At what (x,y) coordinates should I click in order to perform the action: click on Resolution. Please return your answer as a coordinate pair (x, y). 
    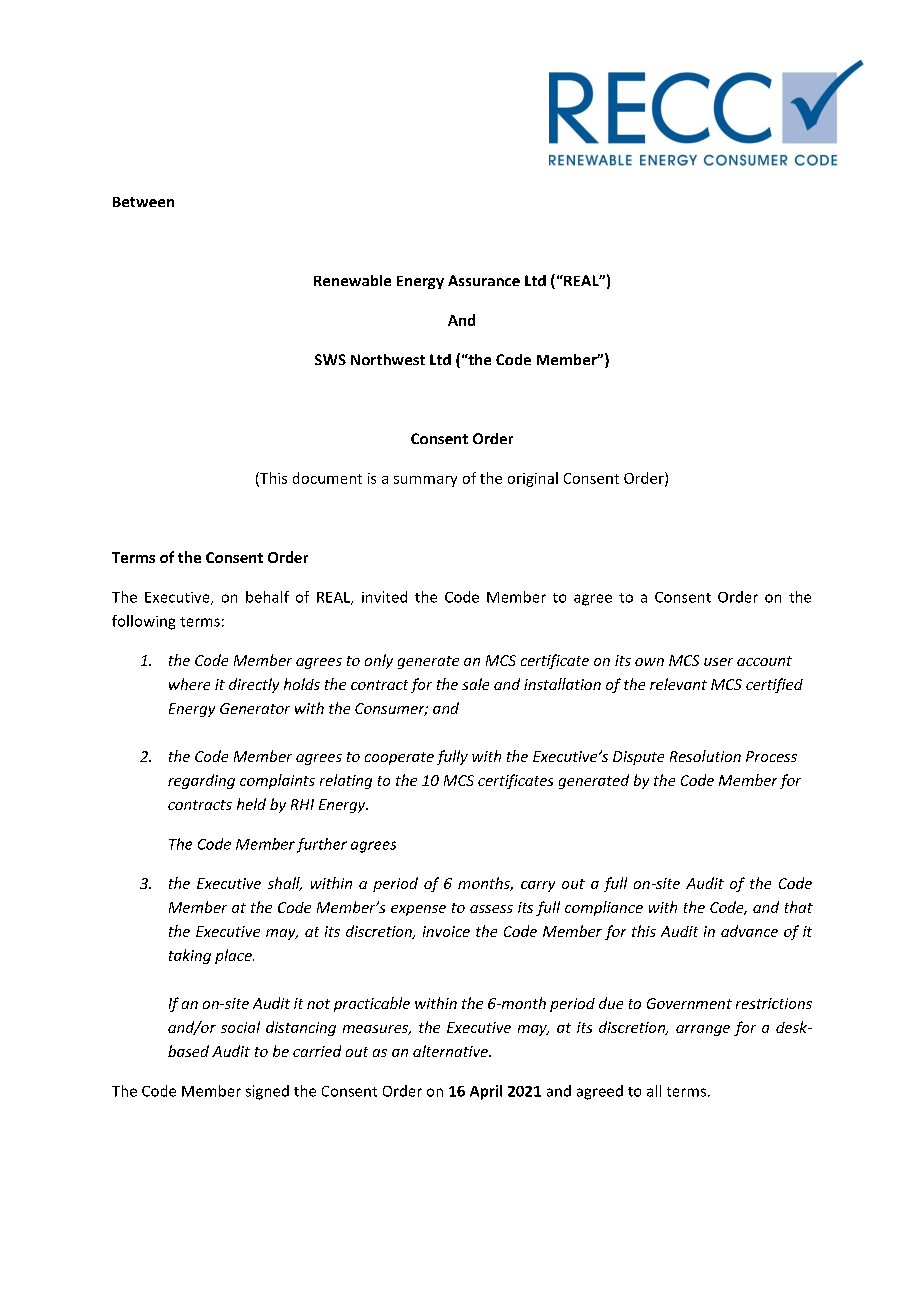
    Looking at the image, I should click on (705, 756).
